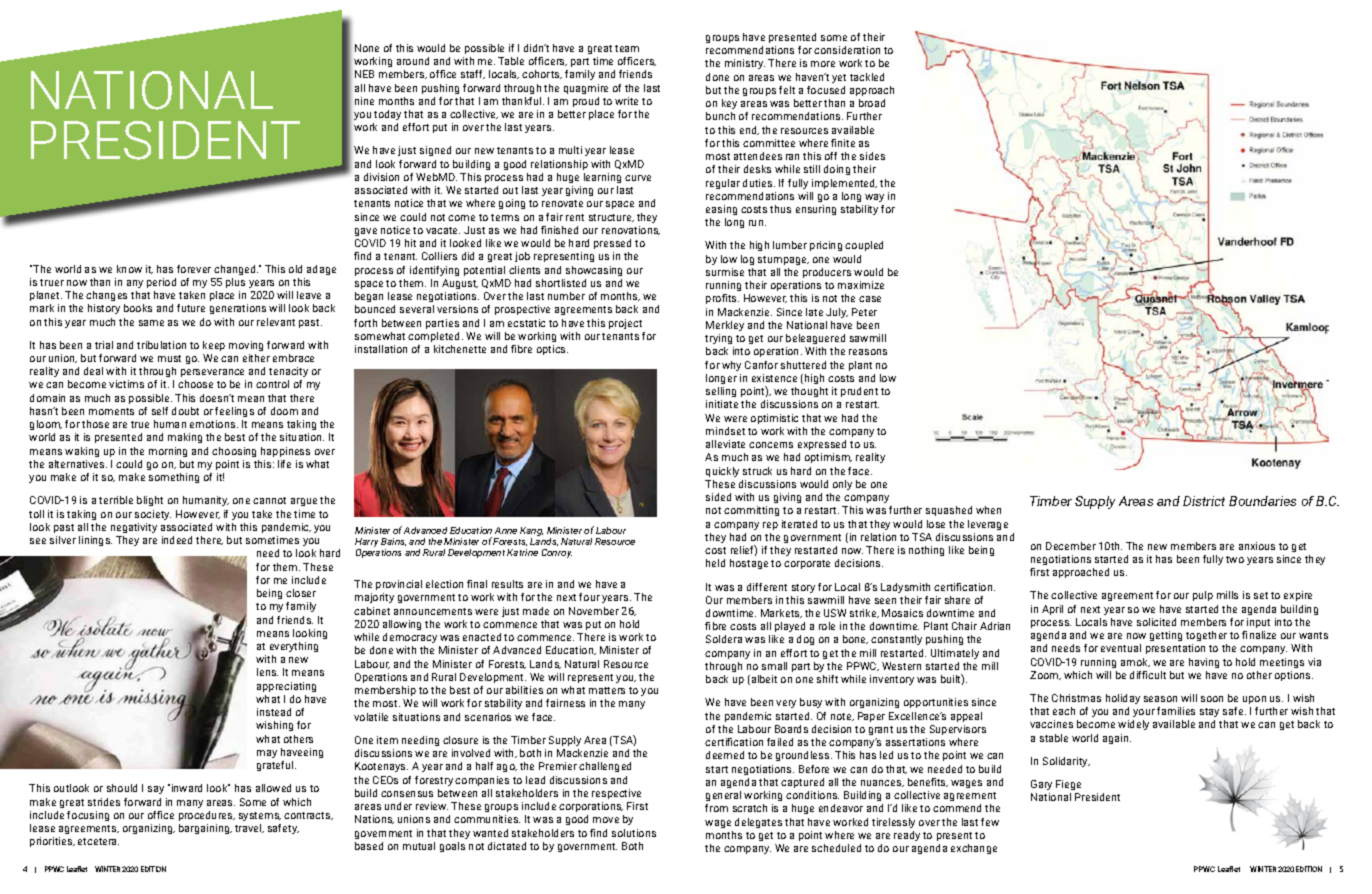 The image size is (1372, 894). What do you see at coordinates (1203, 596) in the screenshot?
I see `pulp` at bounding box center [1203, 596].
